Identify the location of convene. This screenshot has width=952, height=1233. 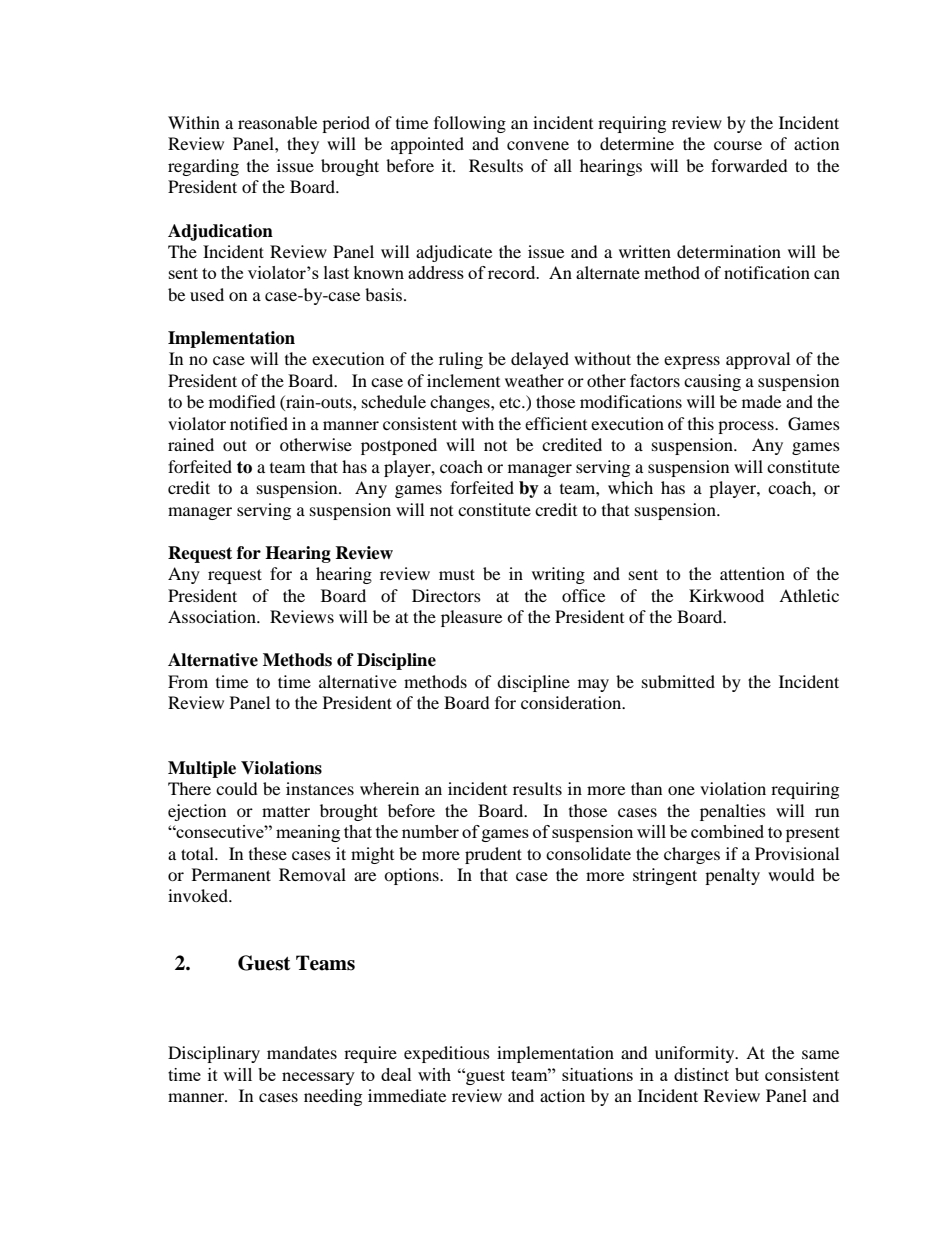
(538, 145).
